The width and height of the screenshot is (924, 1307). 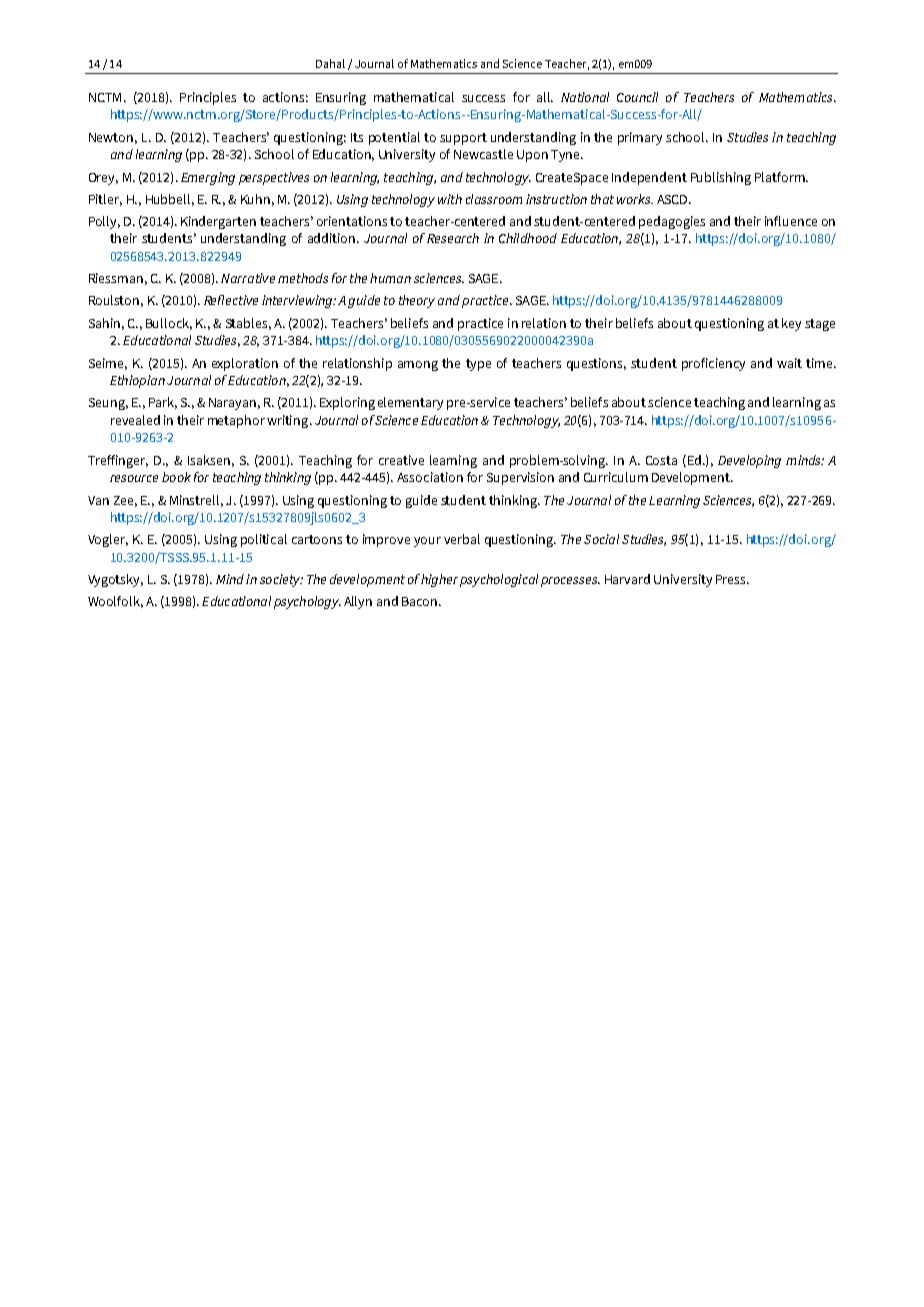 I want to click on Press, so click(x=732, y=579).
